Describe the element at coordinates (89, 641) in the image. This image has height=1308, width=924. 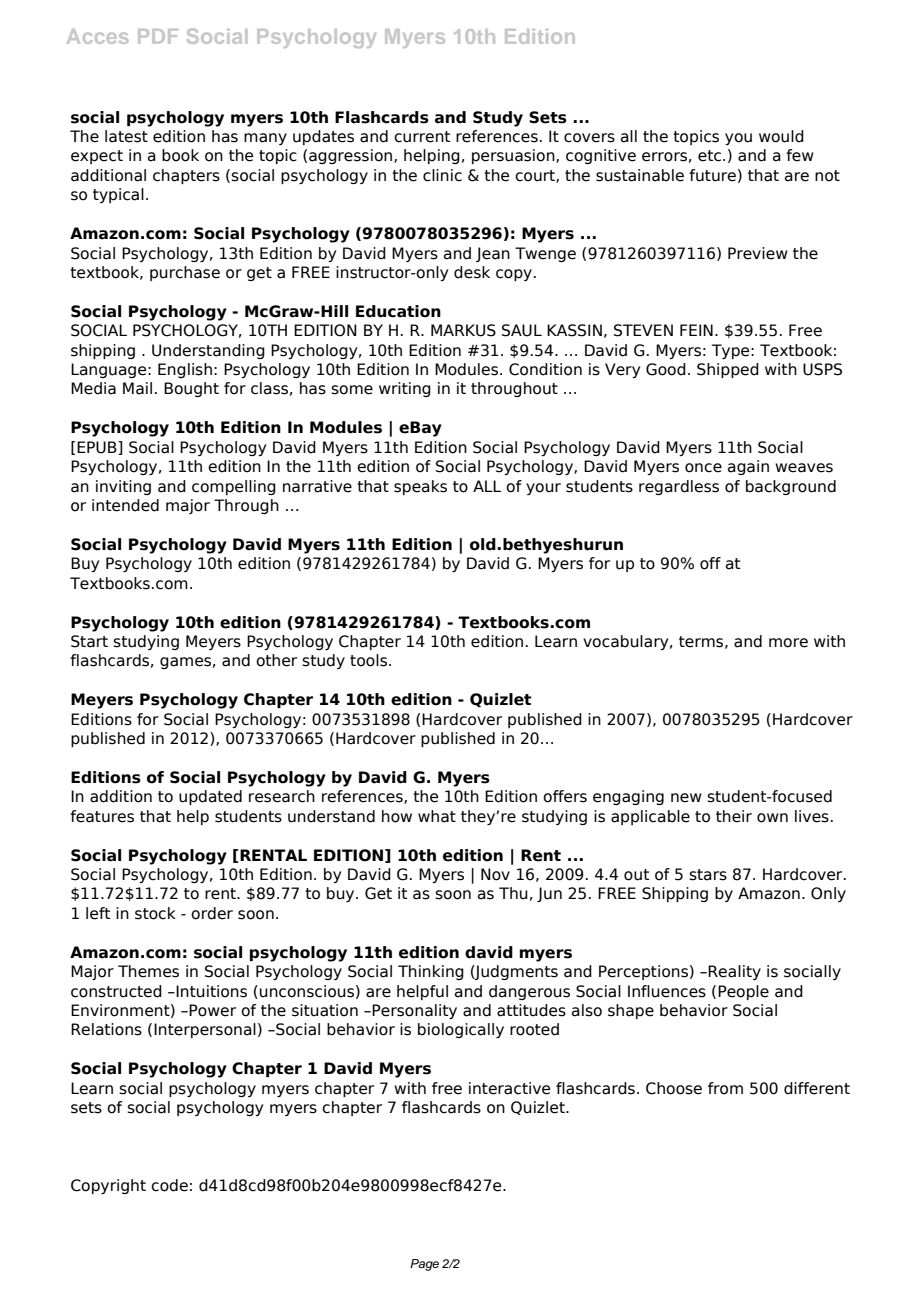
I see `Start` at that location.
